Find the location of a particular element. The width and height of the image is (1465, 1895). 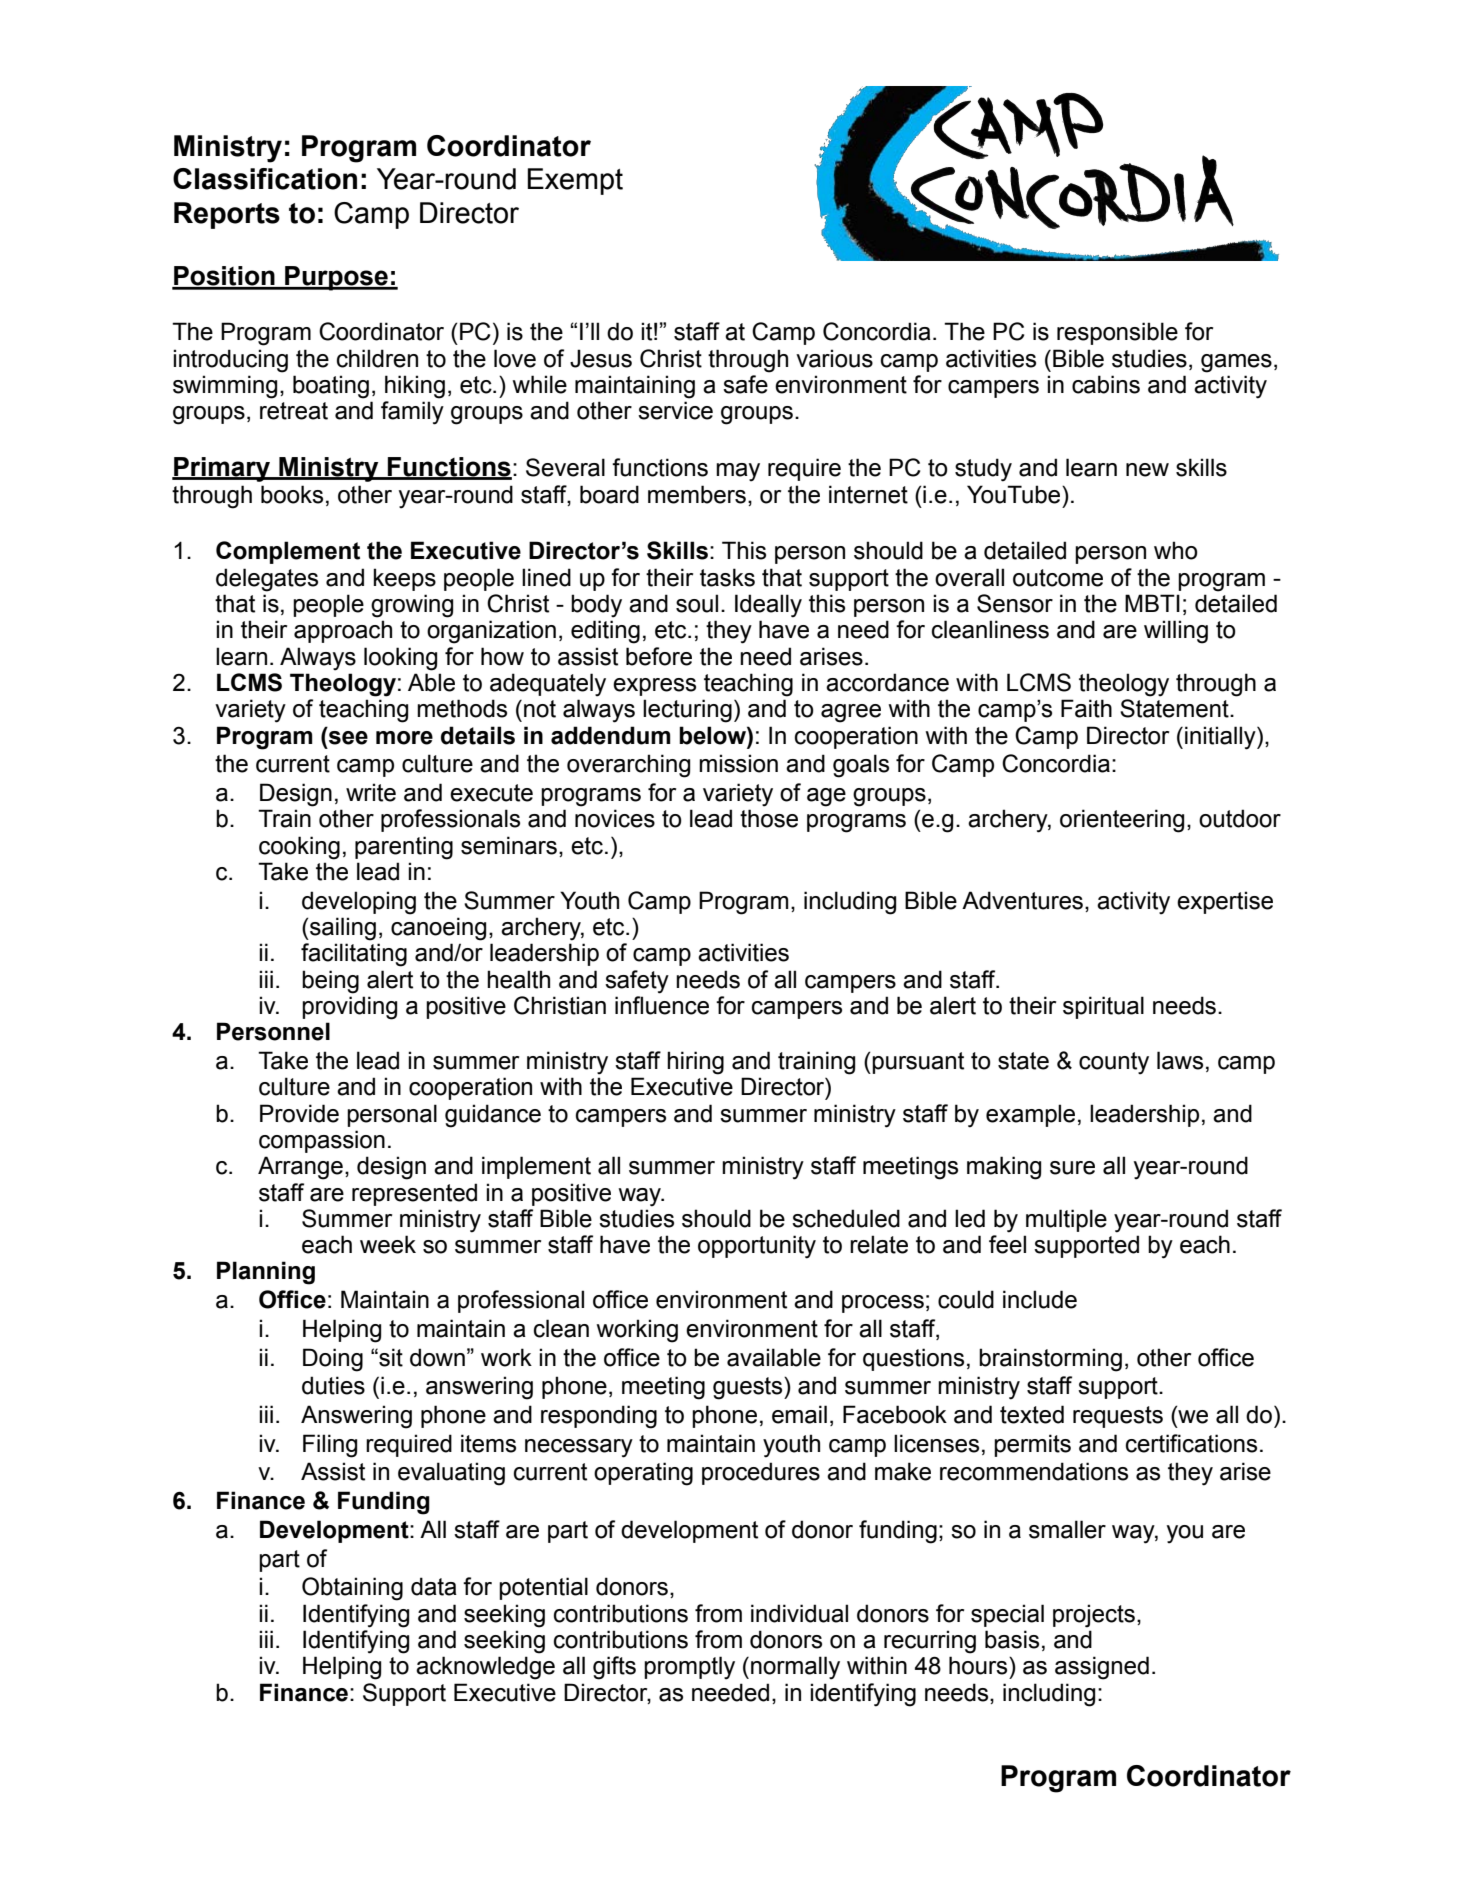

responsible is located at coordinates (1117, 333).
